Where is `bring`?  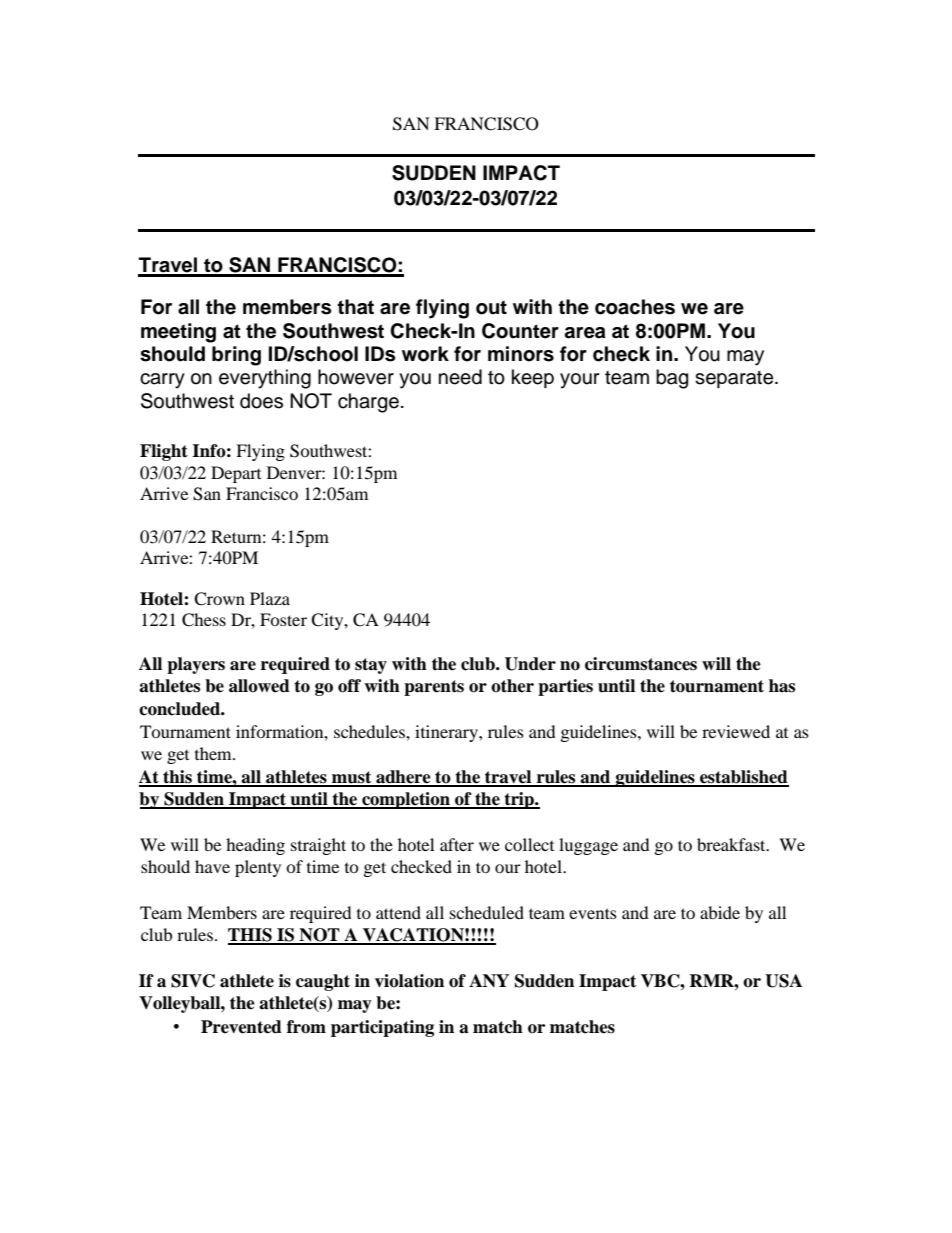
bring is located at coordinates (236, 356).
